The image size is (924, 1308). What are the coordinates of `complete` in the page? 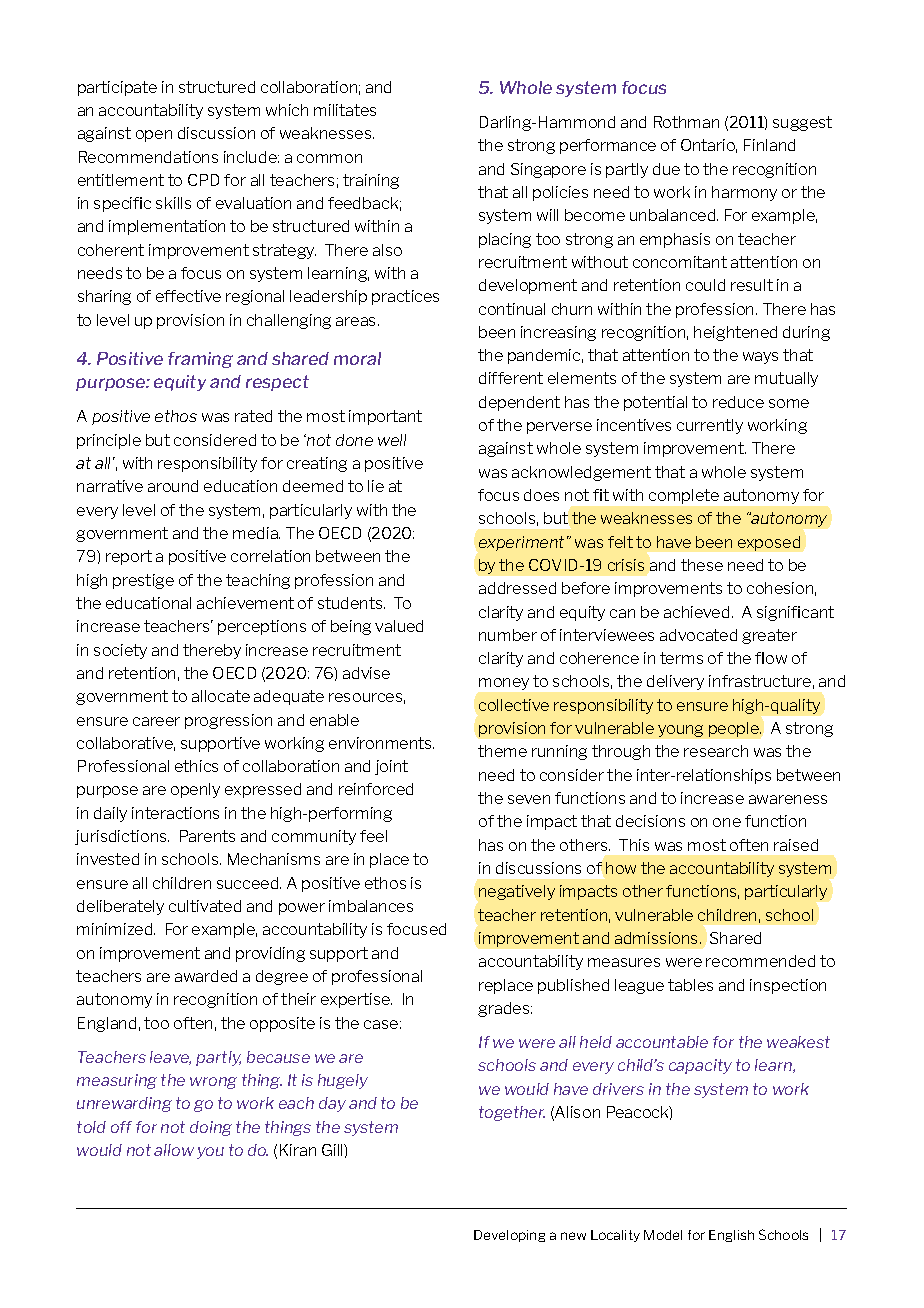 It's located at (684, 496).
